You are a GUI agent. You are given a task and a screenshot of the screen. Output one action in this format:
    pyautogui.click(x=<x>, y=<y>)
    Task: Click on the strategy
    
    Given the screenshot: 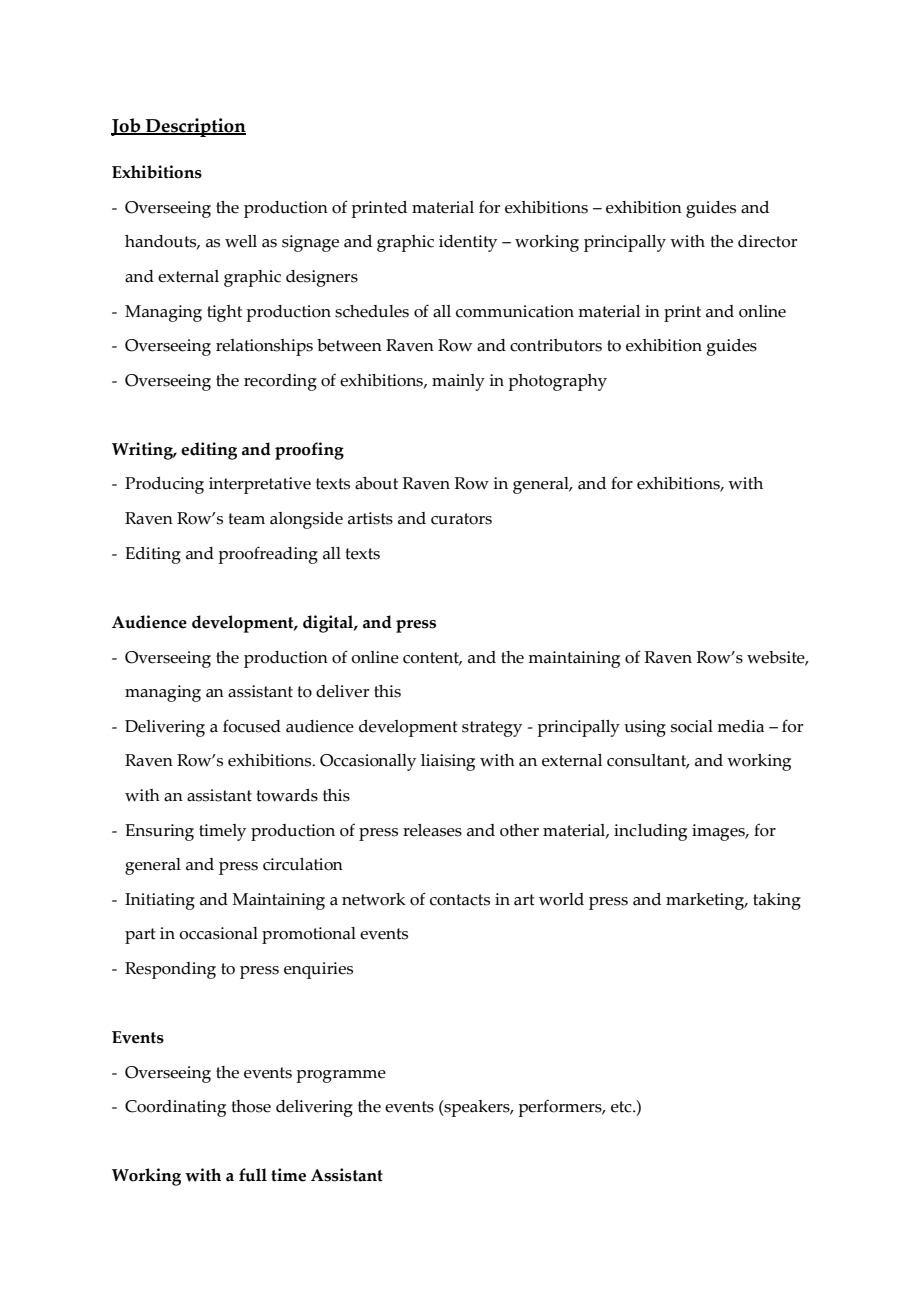 What is the action you would take?
    pyautogui.click(x=492, y=729)
